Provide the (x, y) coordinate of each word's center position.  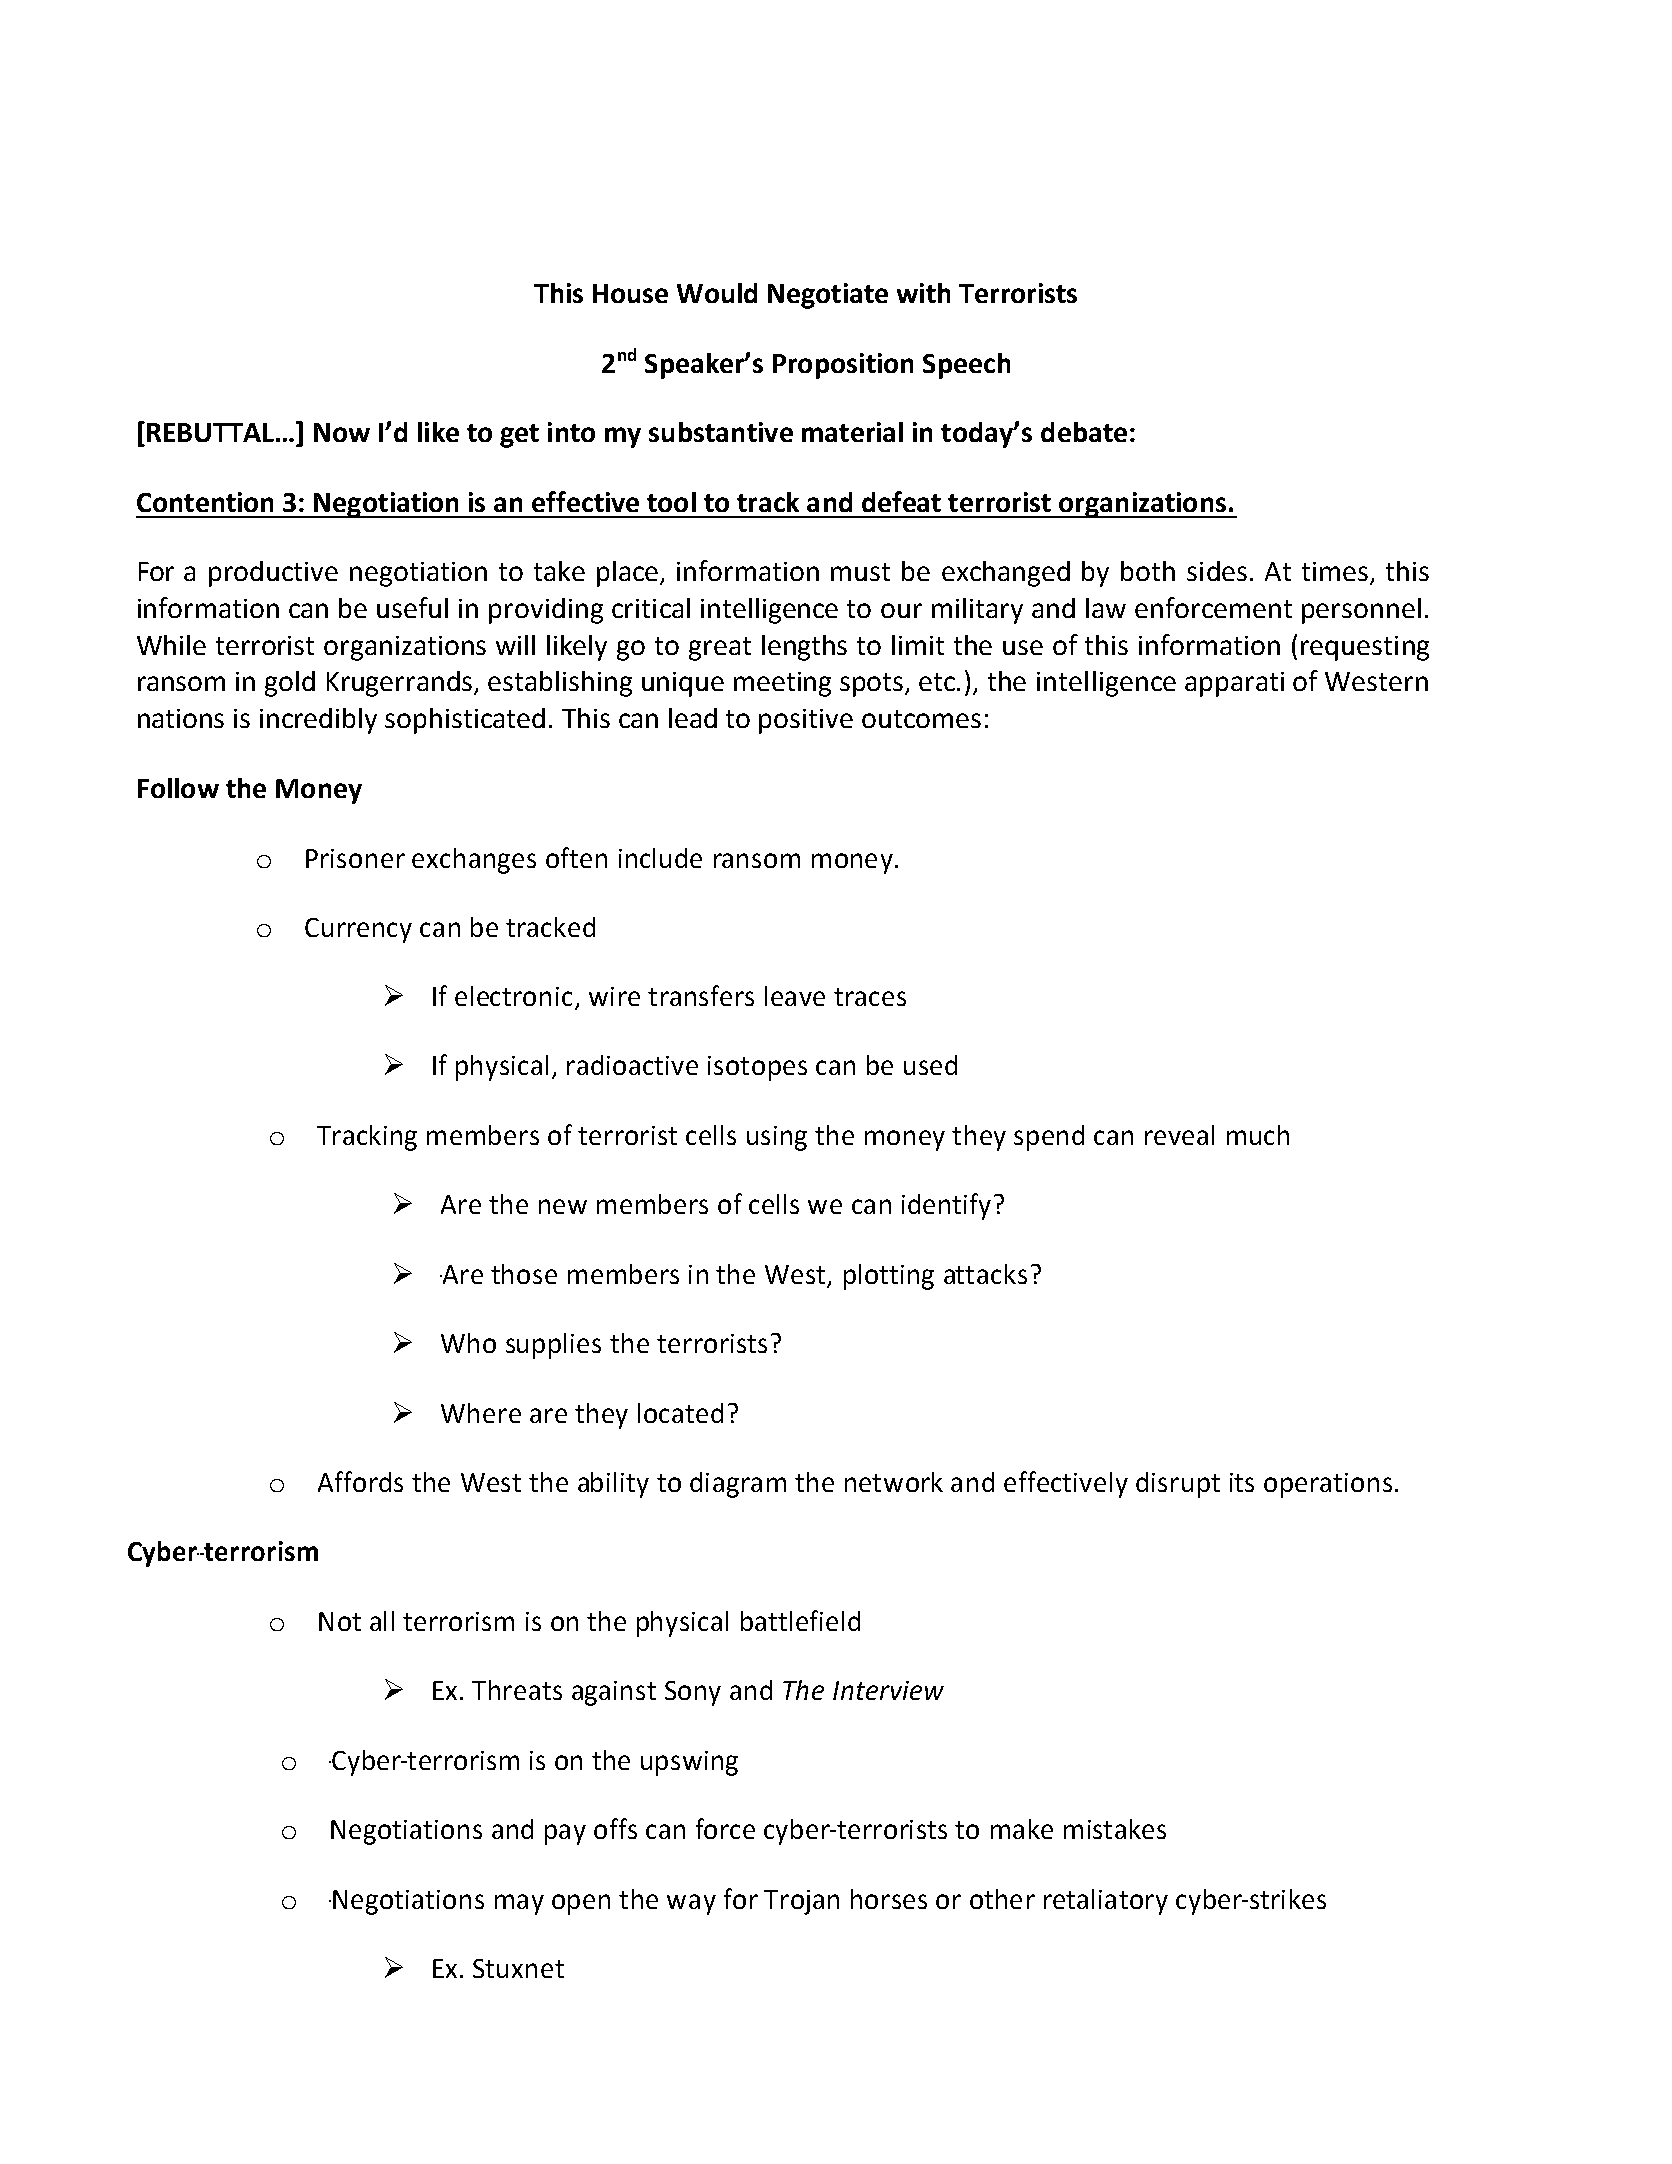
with (923, 293)
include (660, 858)
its (1242, 1482)
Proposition (843, 366)
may (519, 1904)
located (680, 1413)
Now (342, 432)
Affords (360, 1481)
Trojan (801, 1902)
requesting (1365, 648)
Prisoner (355, 858)
